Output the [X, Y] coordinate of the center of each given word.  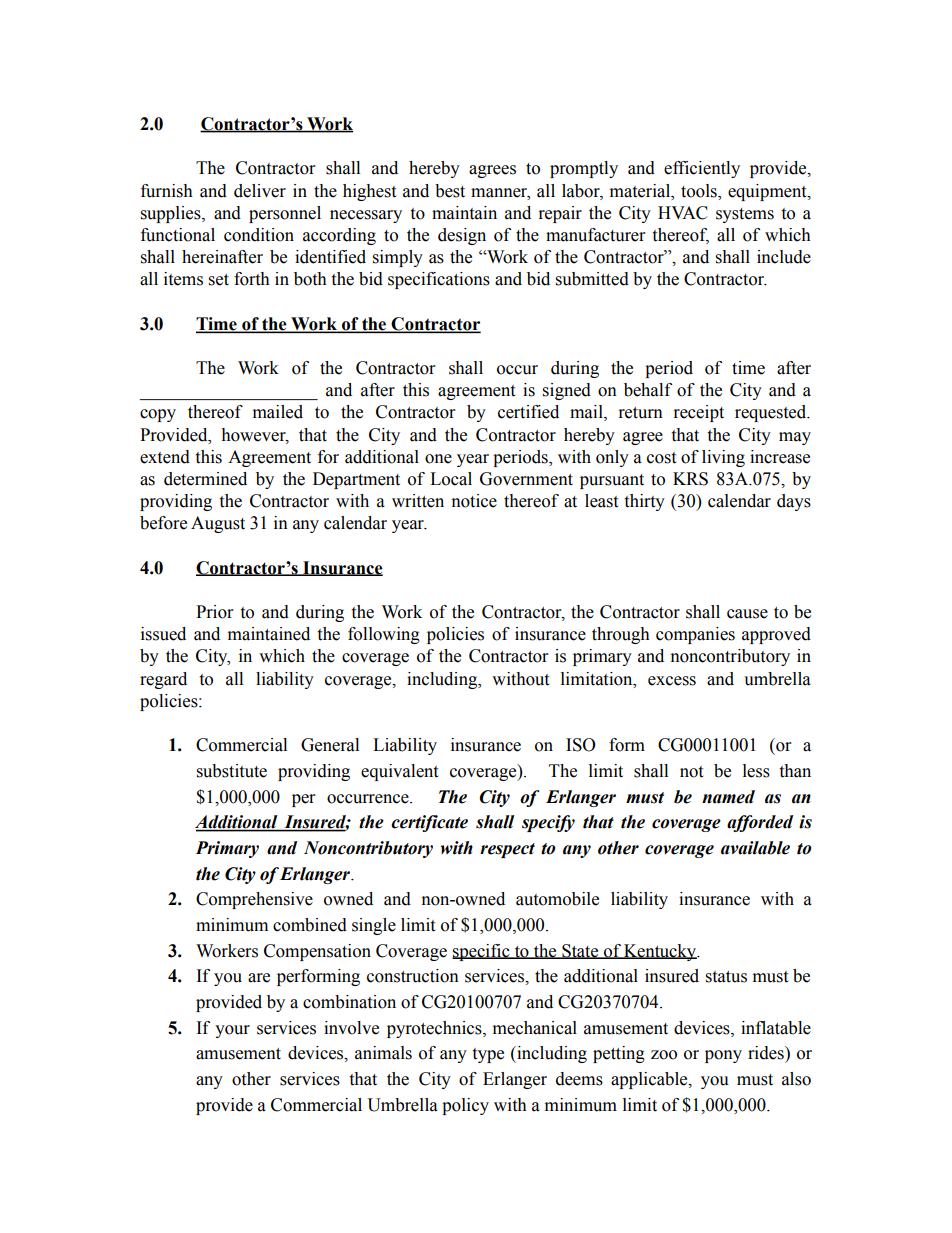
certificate [429, 823]
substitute [232, 771]
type [488, 1055]
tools [700, 191]
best [450, 191]
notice [474, 501]
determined [205, 479]
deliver [260, 191]
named [728, 797]
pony [723, 1056]
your [232, 1031]
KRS [690, 479]
